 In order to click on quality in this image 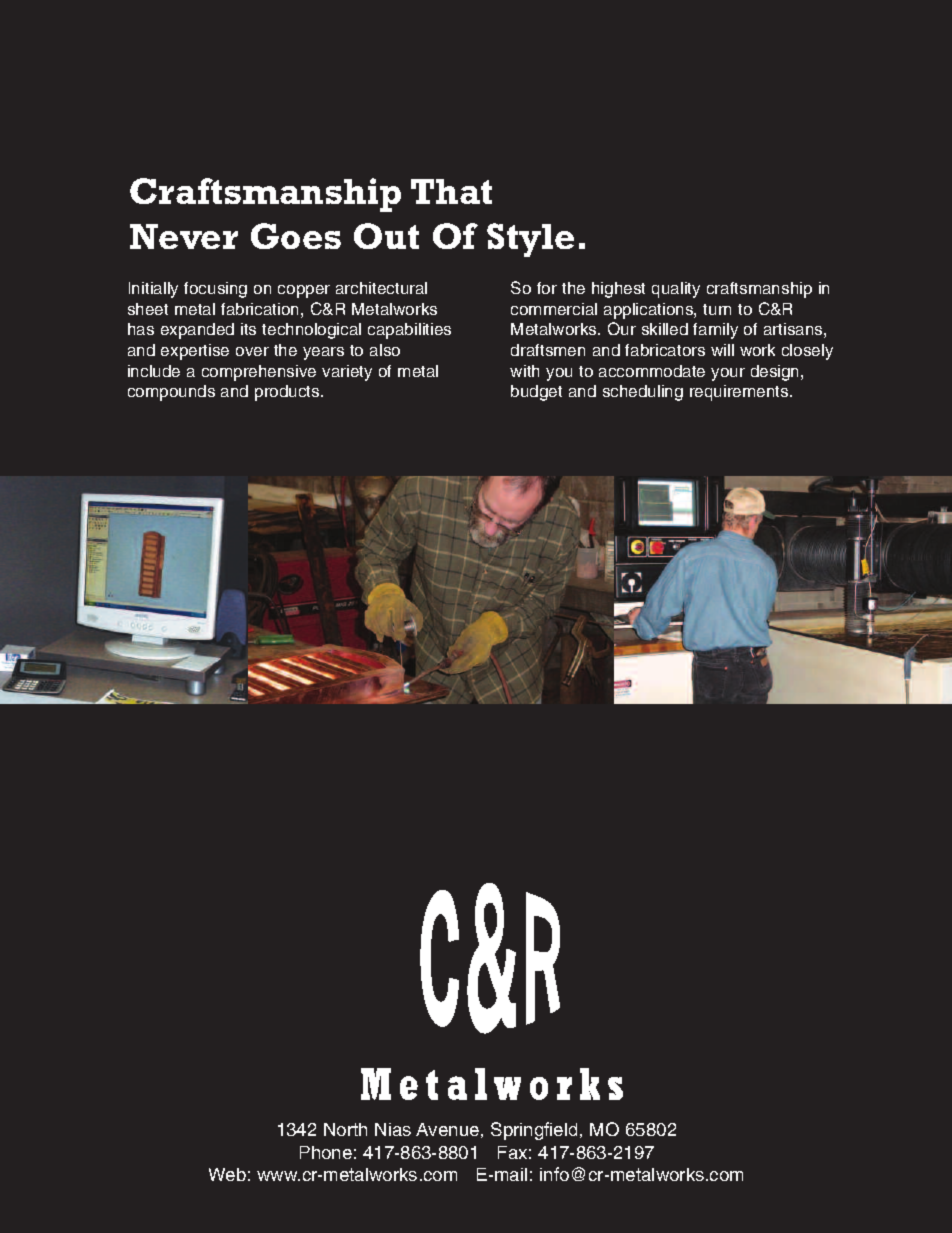, I will do `click(676, 290)`.
